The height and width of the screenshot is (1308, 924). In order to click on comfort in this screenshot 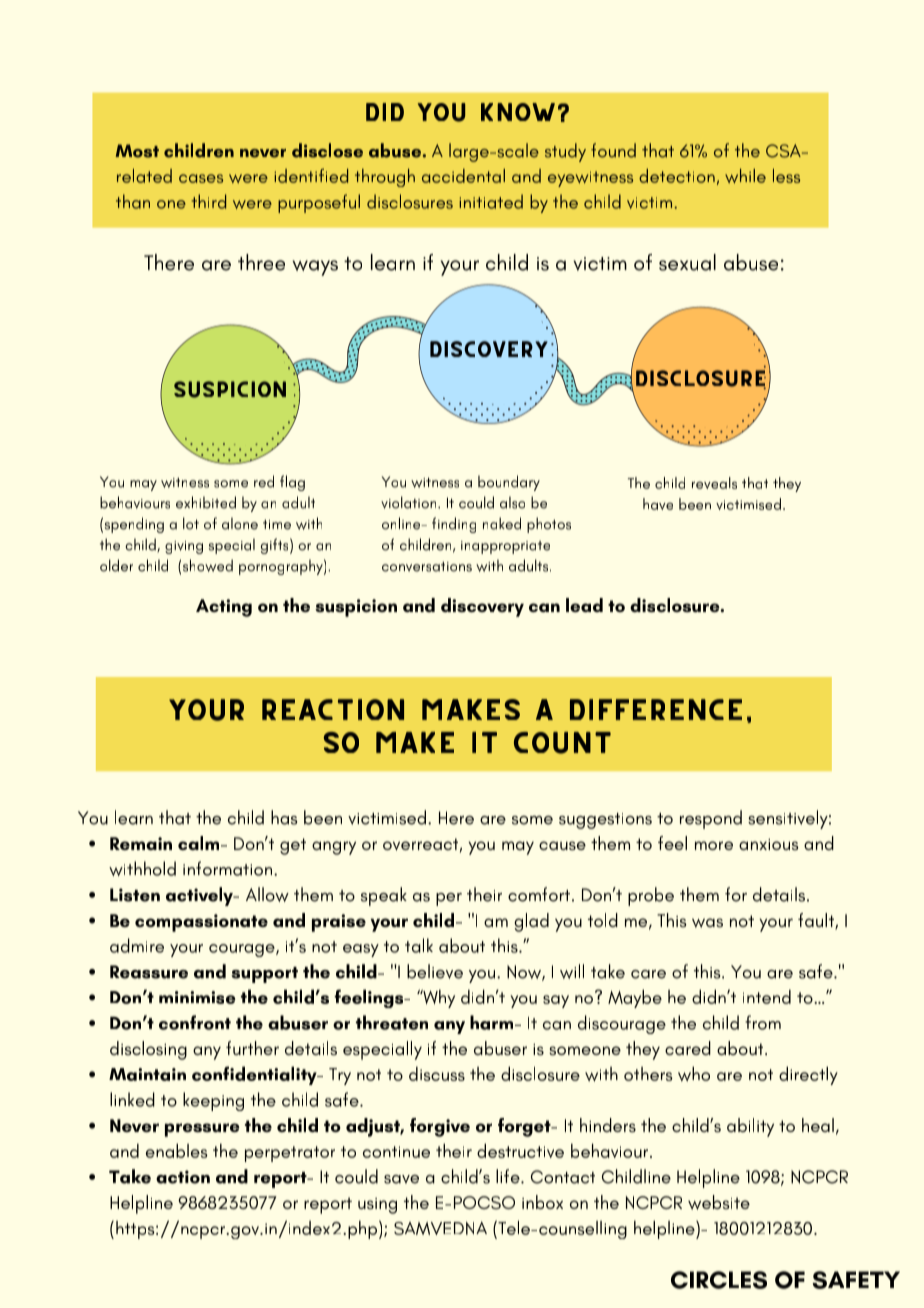, I will do `click(539, 894)`.
